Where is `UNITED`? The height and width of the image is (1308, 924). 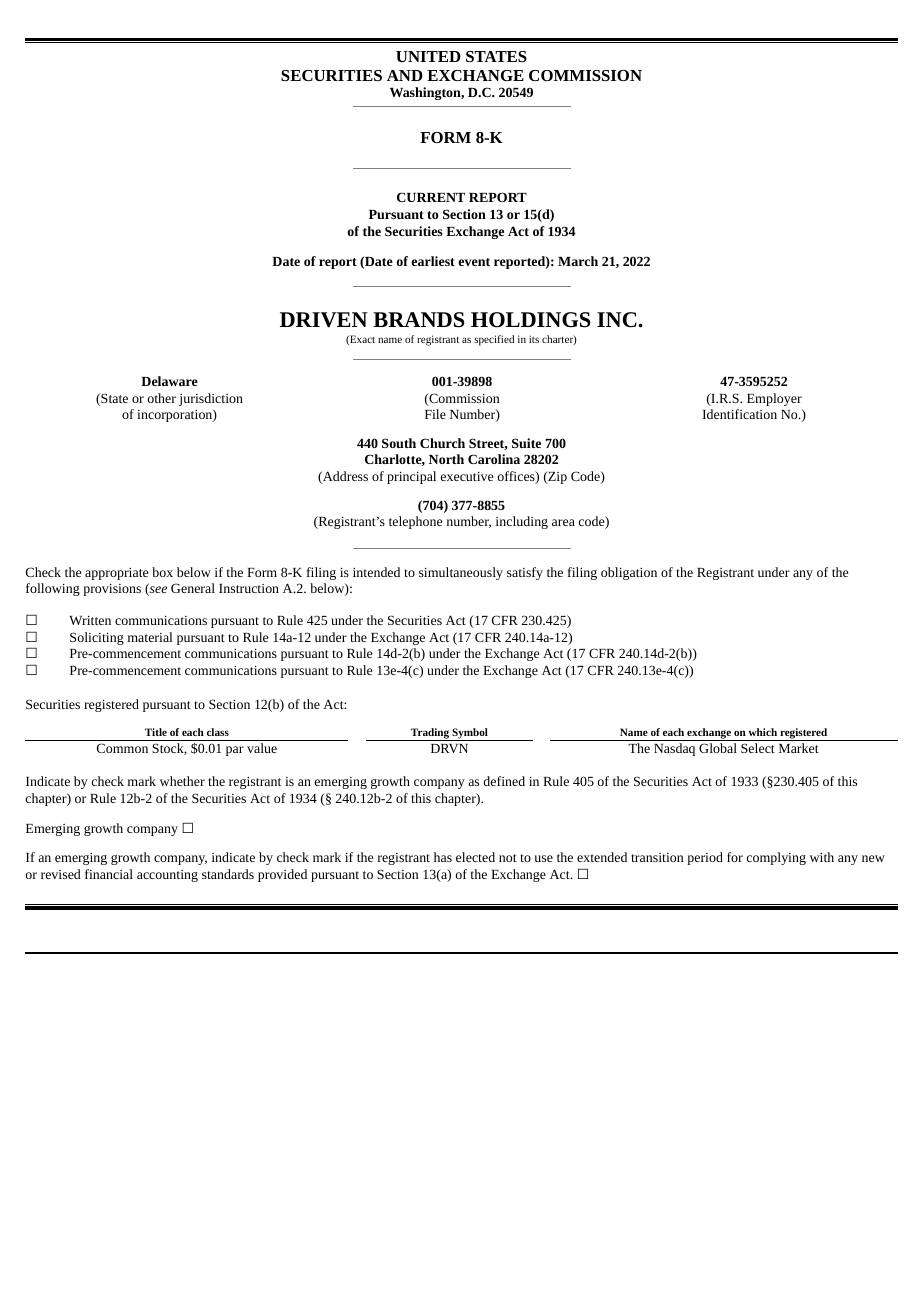
UNITED is located at coordinates (428, 56).
